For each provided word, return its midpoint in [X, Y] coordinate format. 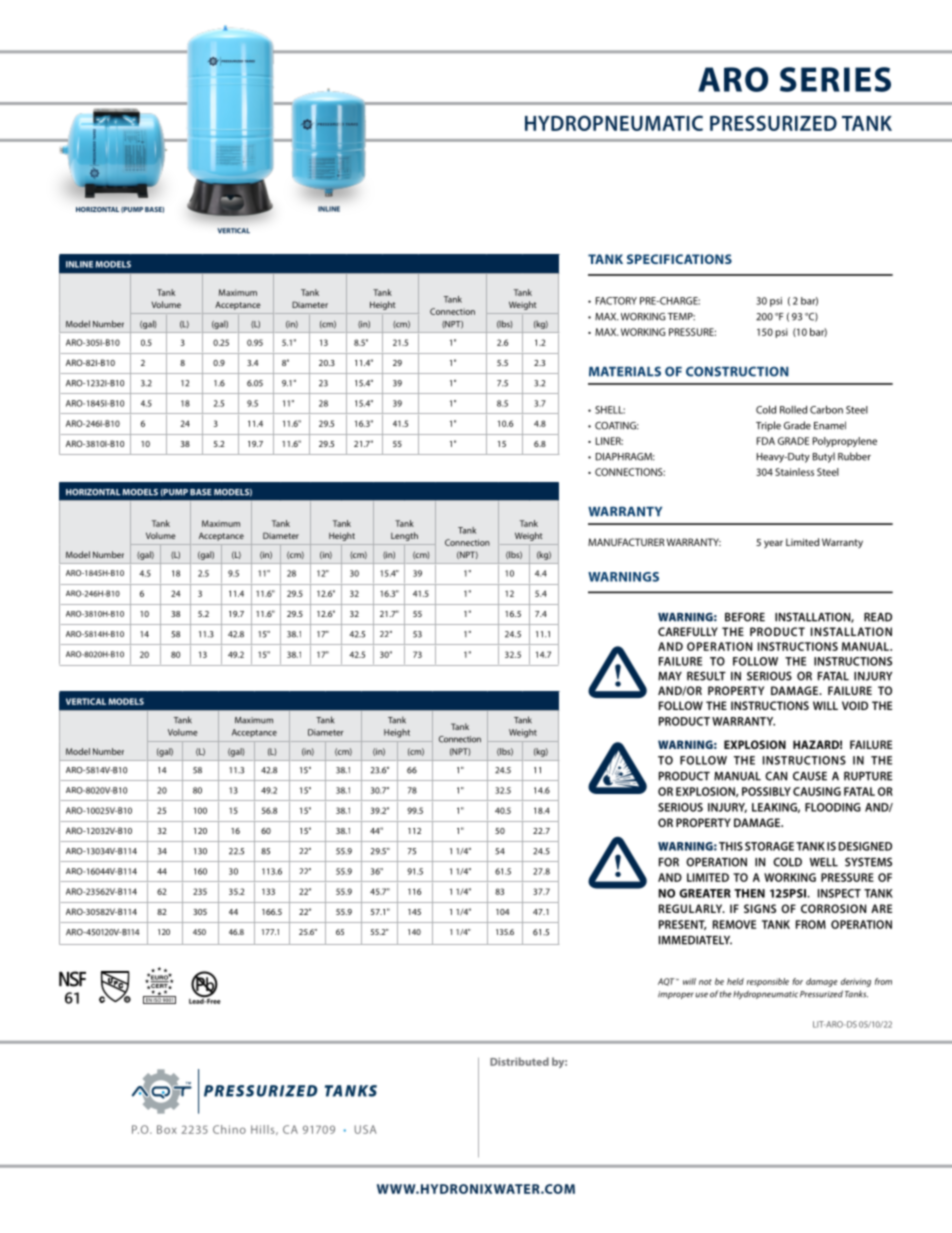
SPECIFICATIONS [679, 259]
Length [404, 536]
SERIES [835, 79]
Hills [264, 1130]
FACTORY [616, 301]
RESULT [706, 676]
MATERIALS [625, 371]
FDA [766, 441]
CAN [776, 776]
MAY [670, 676]
